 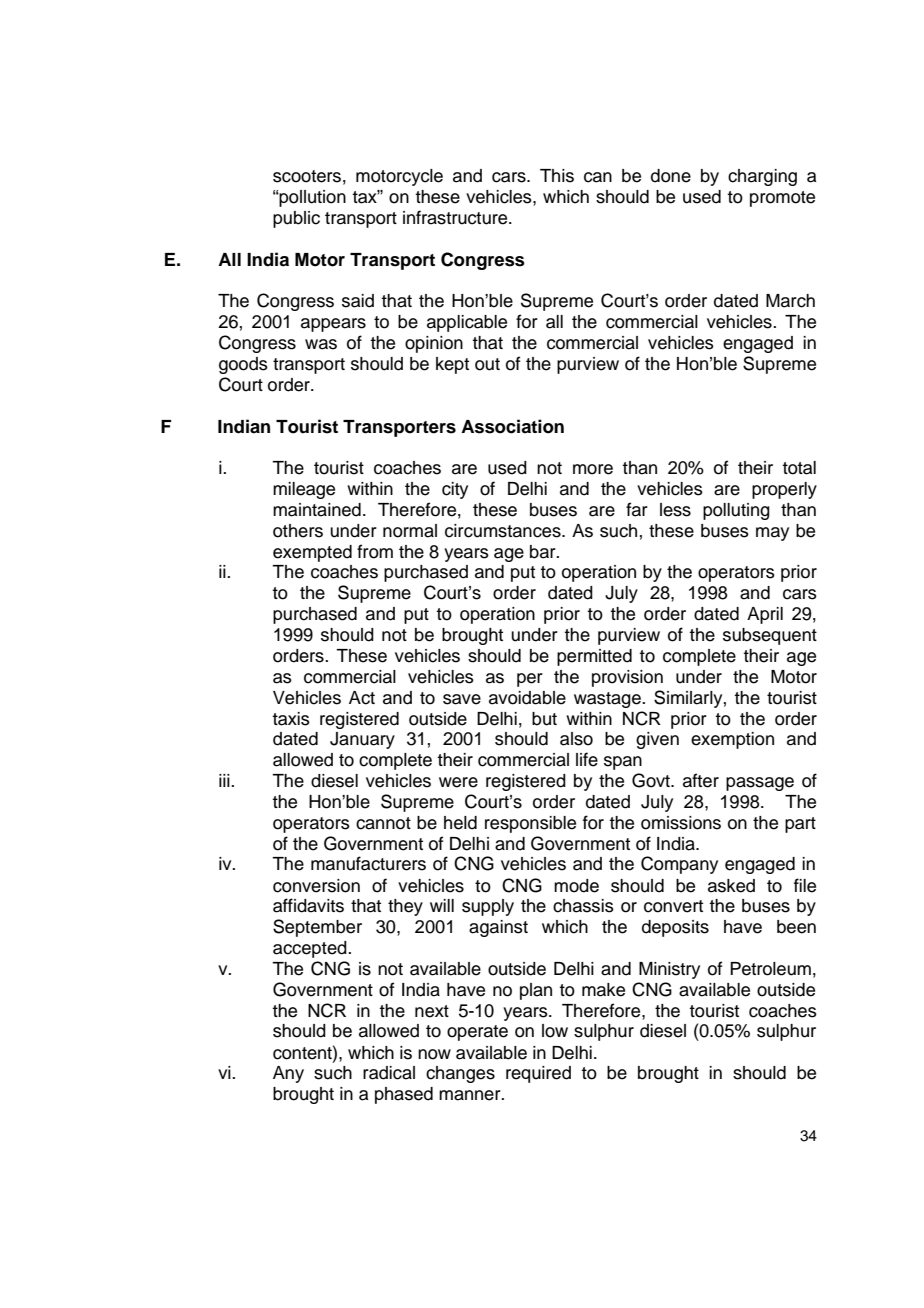 I want to click on passage, so click(x=760, y=784).
